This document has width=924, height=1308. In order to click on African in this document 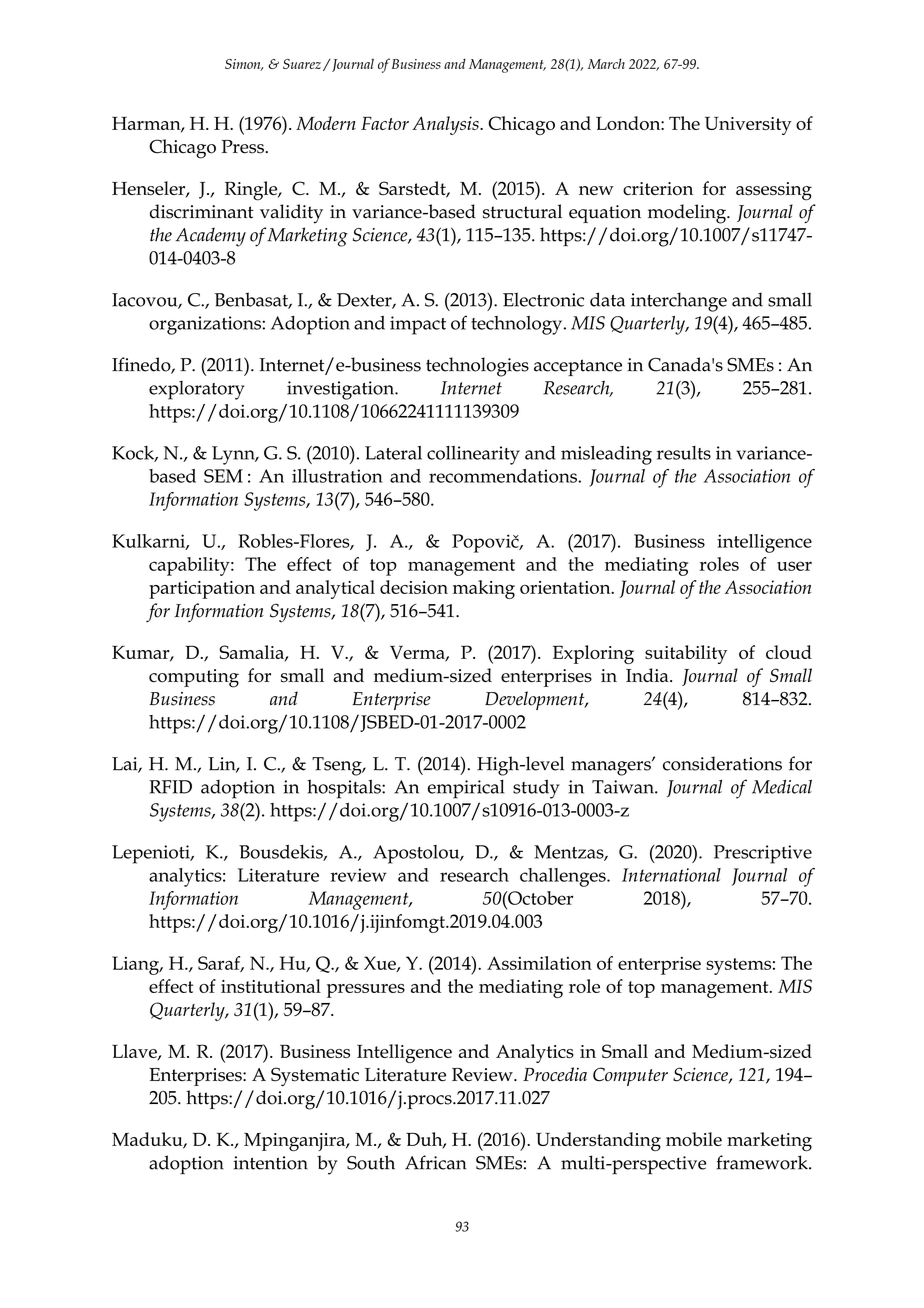, I will do `click(436, 1162)`.
